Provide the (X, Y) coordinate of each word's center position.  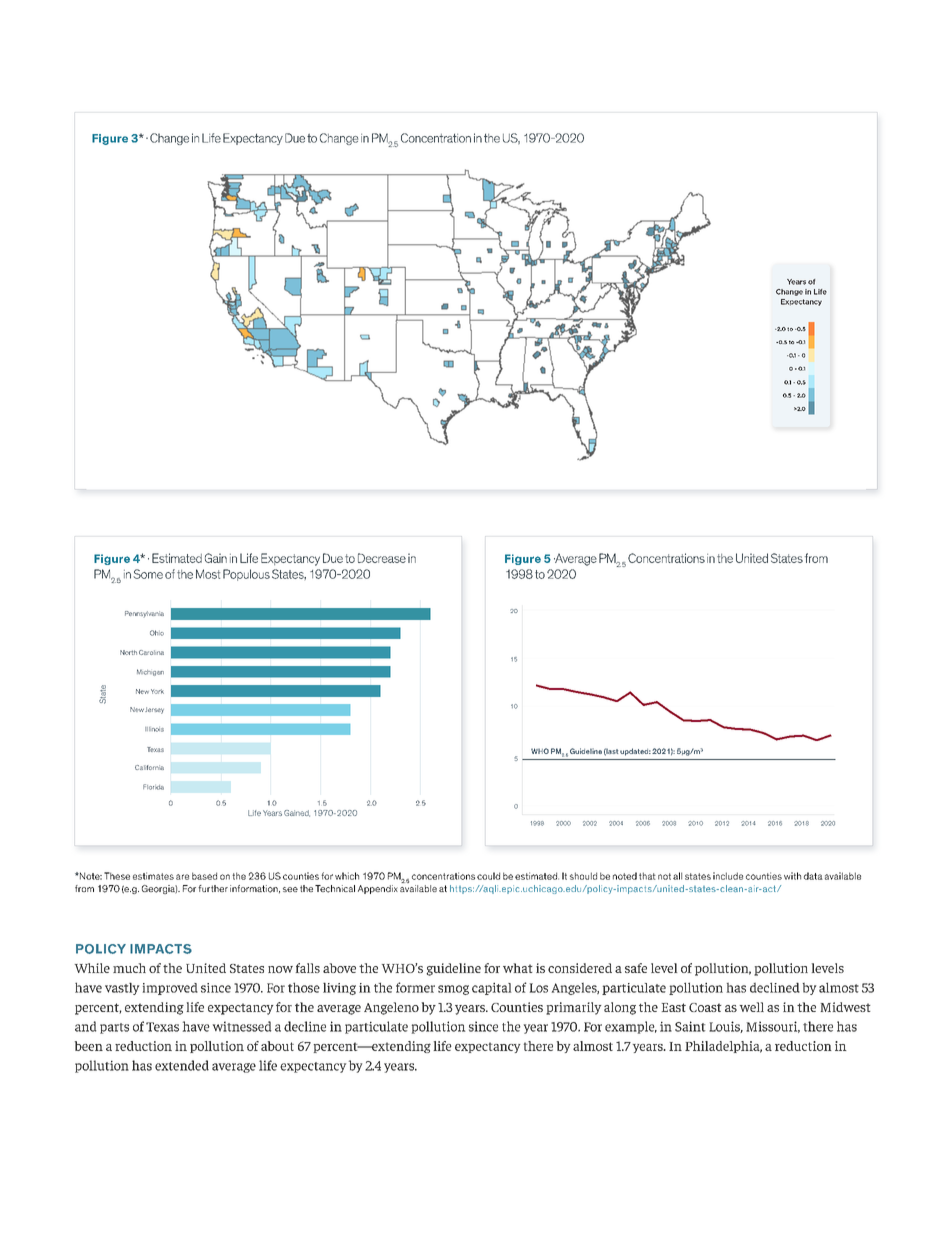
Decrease (382, 558)
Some (148, 574)
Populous (246, 575)
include (728, 876)
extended (182, 1065)
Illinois (154, 729)
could (488, 876)
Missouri (773, 1027)
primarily (574, 1008)
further (213, 888)
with (792, 876)
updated (635, 752)
